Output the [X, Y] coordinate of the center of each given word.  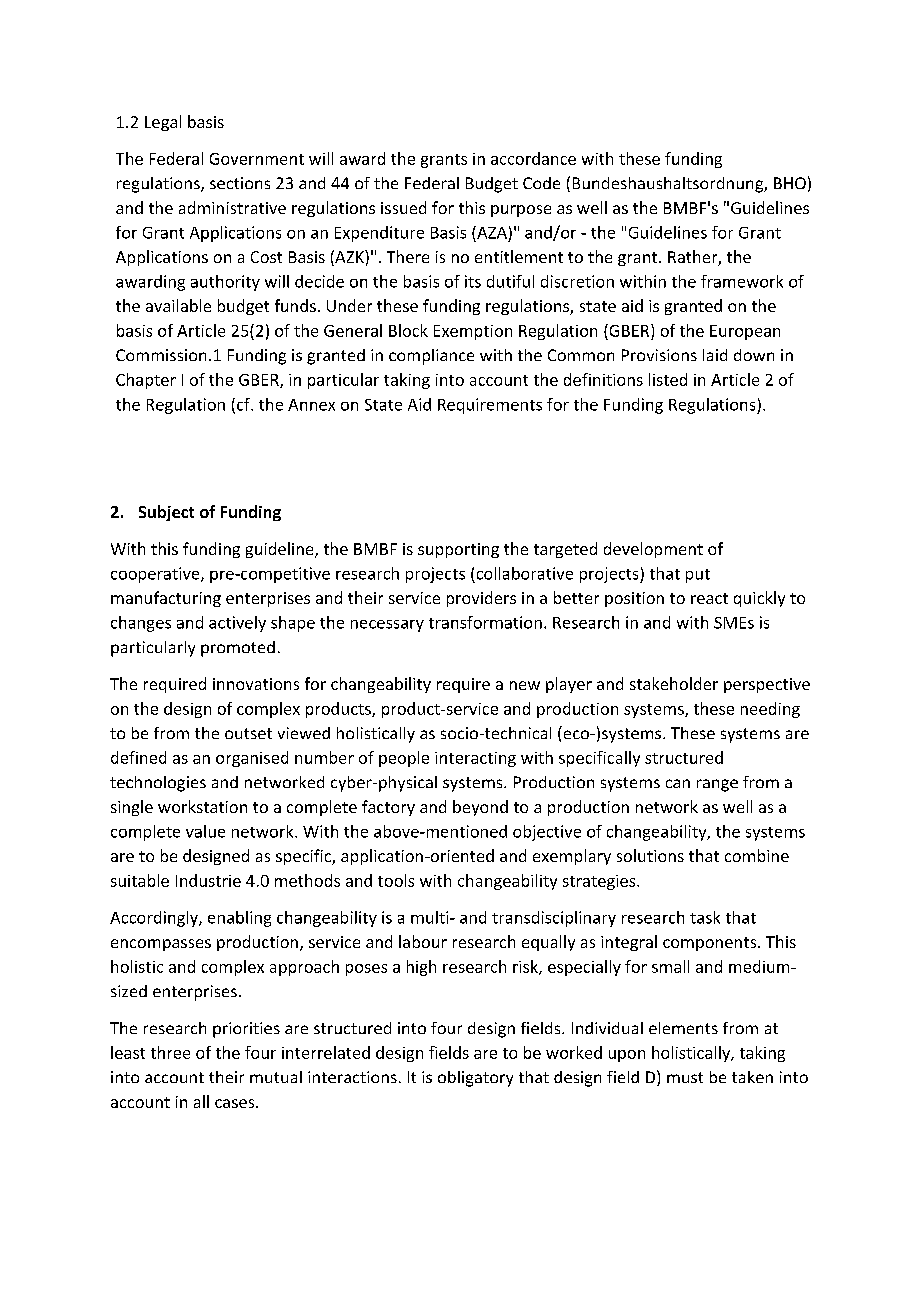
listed [668, 379]
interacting [475, 759]
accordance [533, 158]
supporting [458, 550]
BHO [790, 183]
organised [252, 759]
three [170, 1052]
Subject [166, 513]
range [717, 785]
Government [257, 159]
